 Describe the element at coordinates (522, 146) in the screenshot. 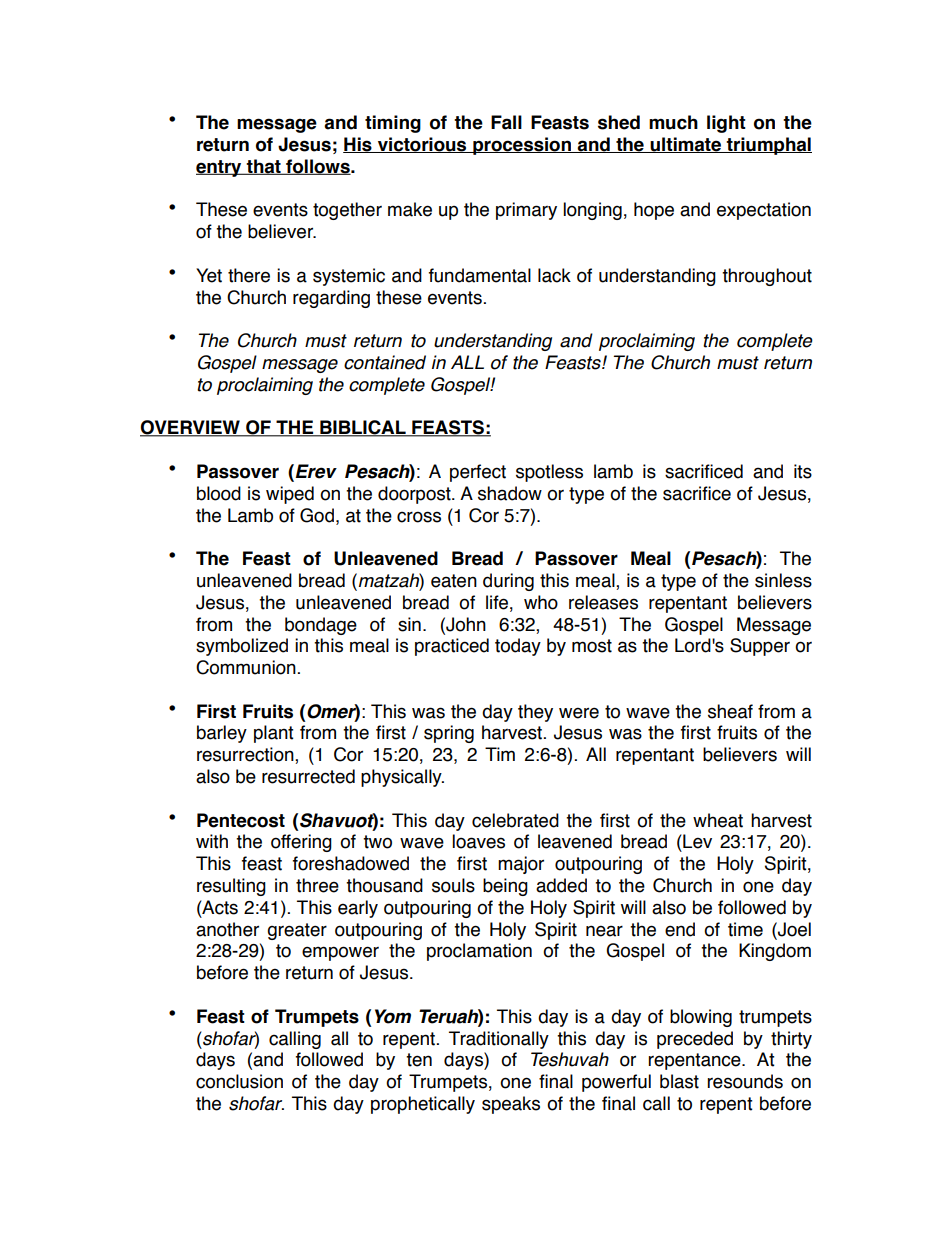

I see `procession` at that location.
